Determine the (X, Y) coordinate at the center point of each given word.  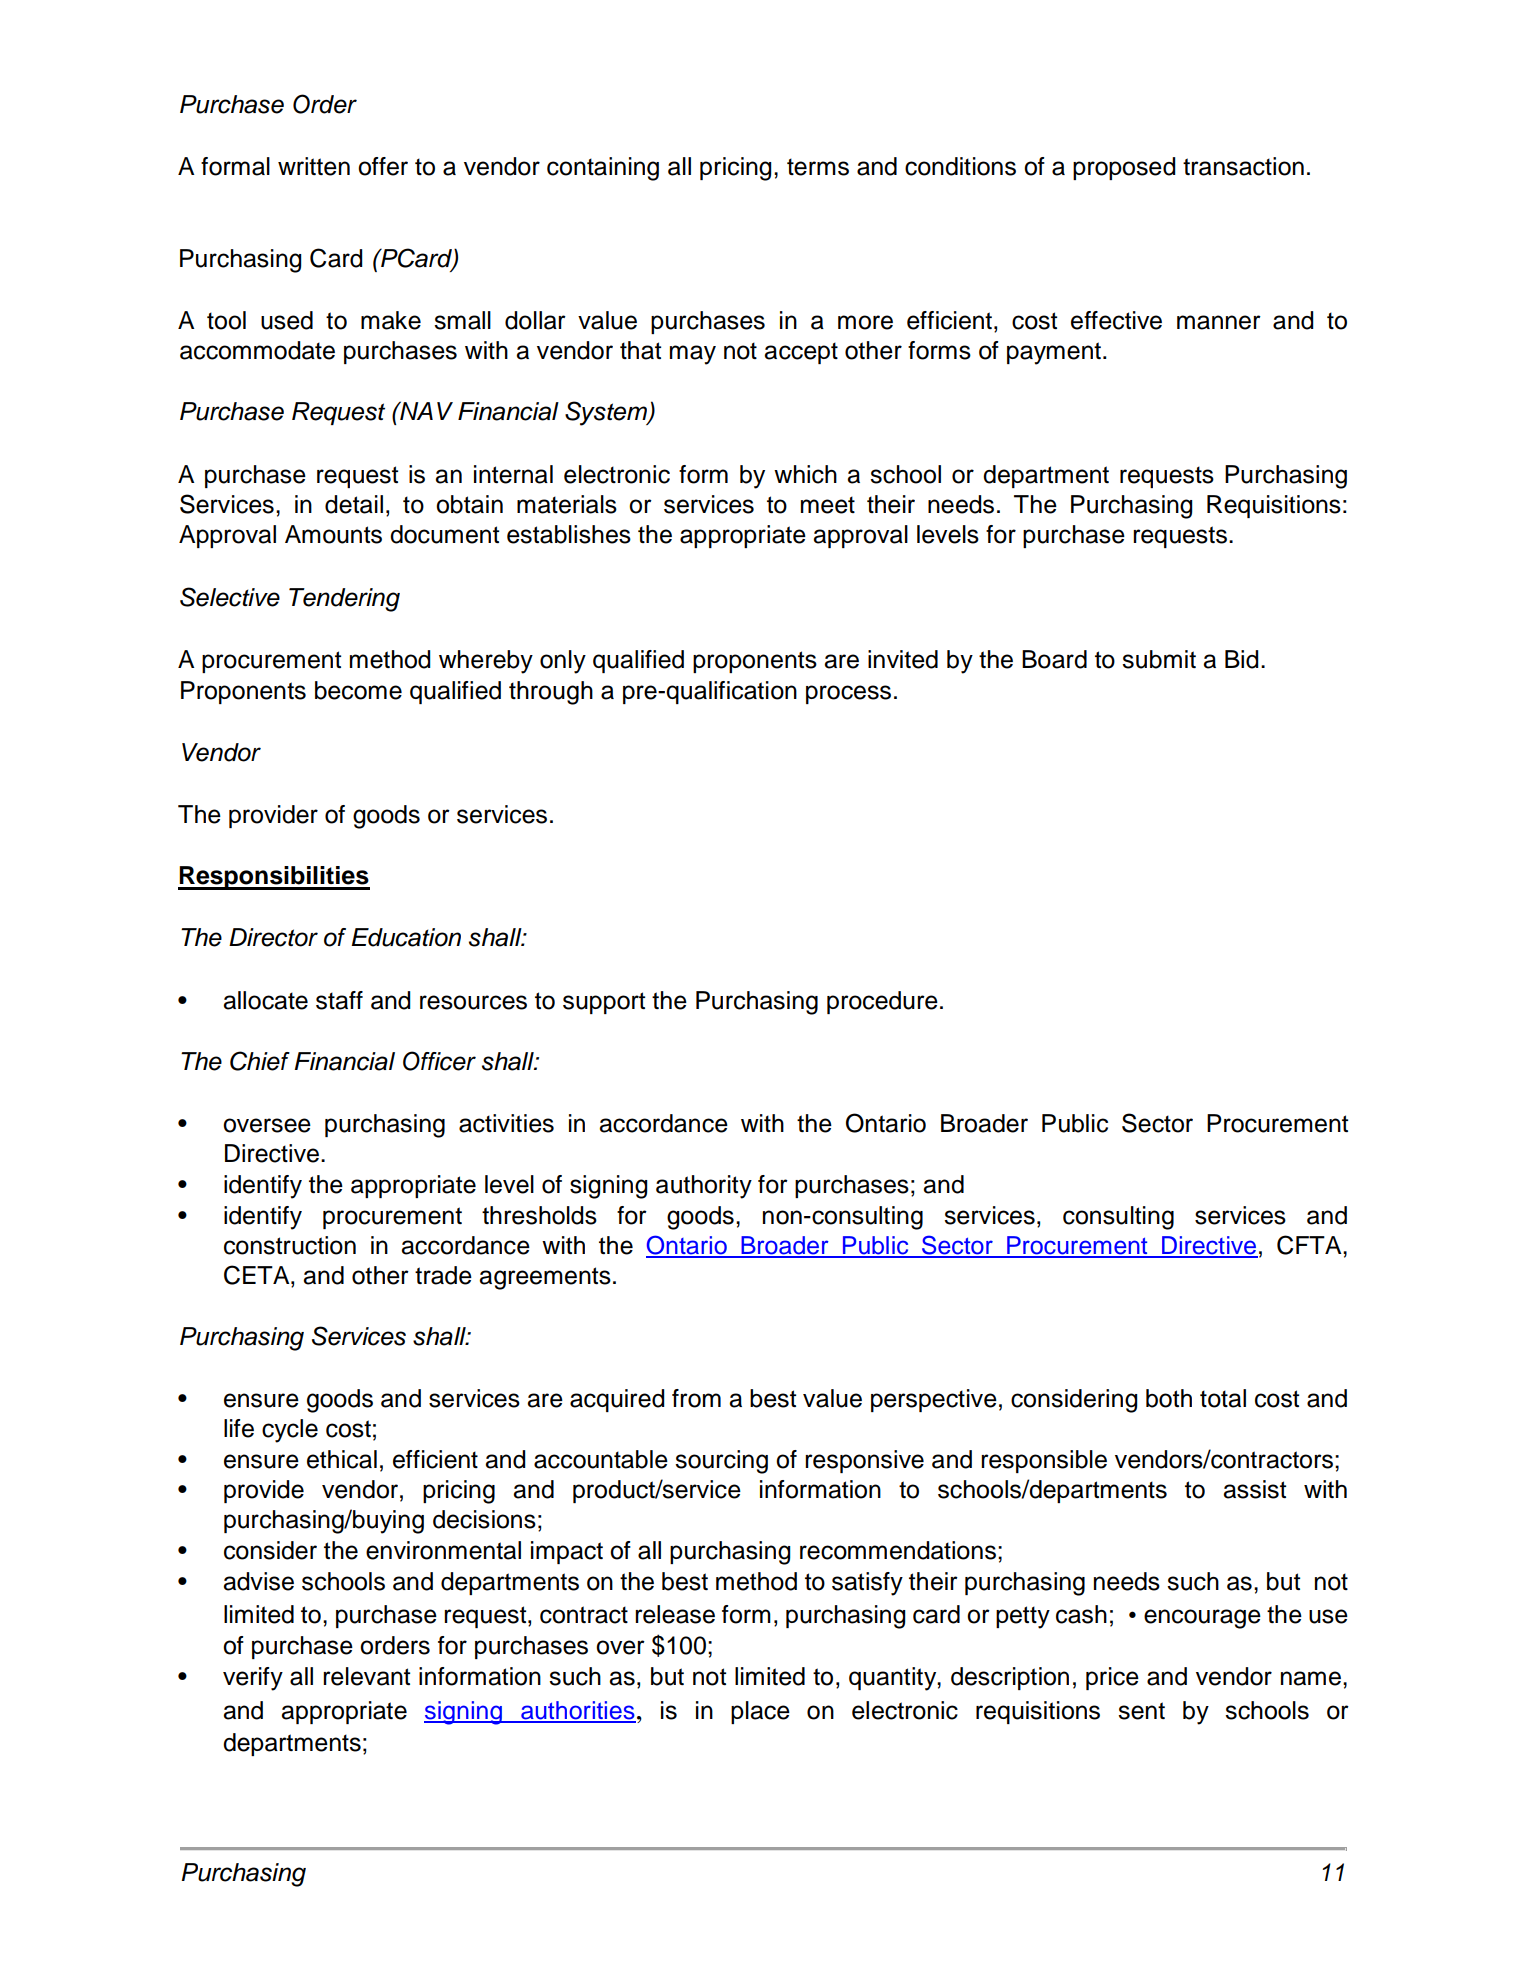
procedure (882, 1002)
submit (1159, 659)
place (760, 1712)
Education (406, 937)
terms (818, 167)
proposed (1124, 168)
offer (383, 166)
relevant (366, 1676)
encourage (1202, 1619)
